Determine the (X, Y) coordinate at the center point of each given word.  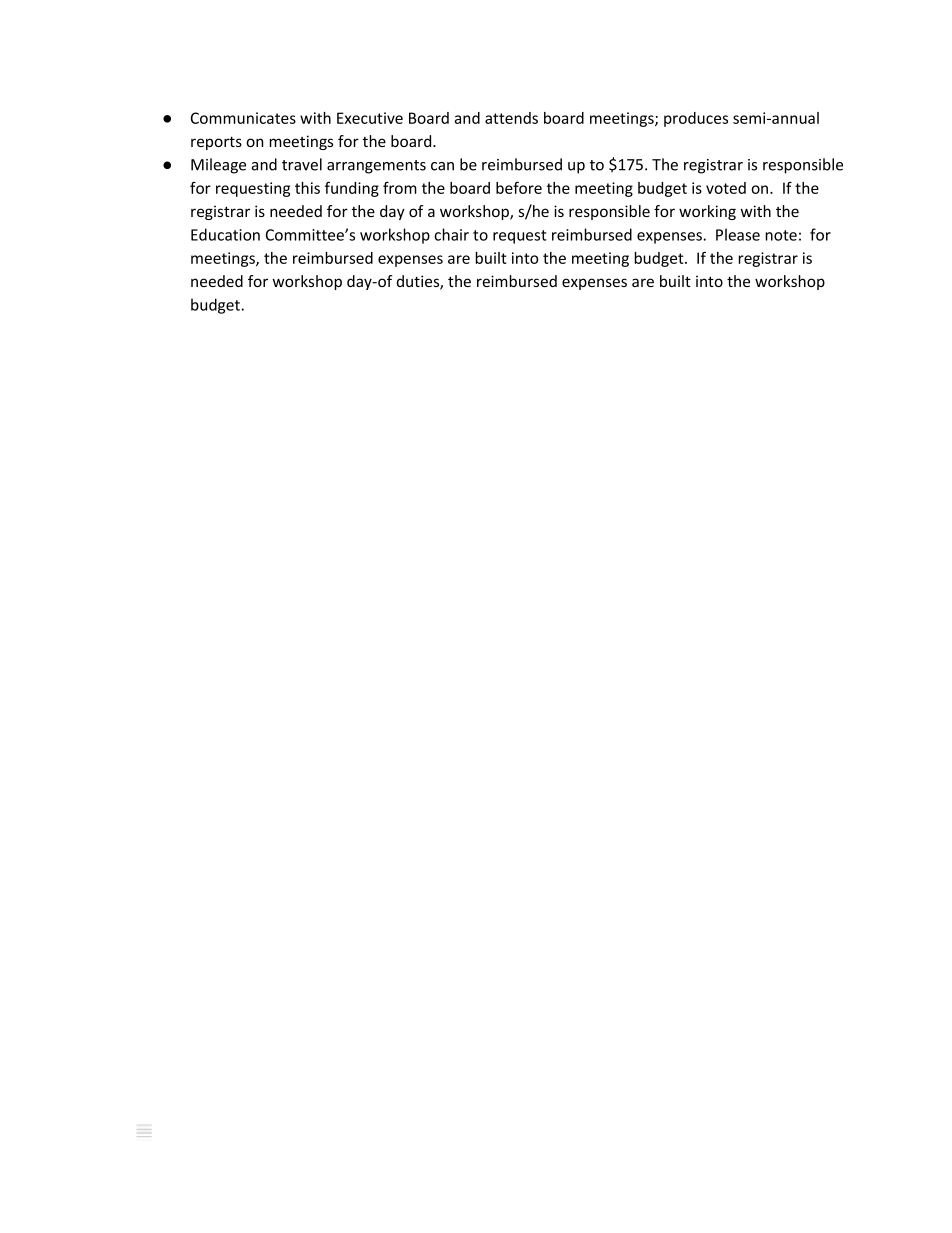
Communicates (243, 118)
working (707, 212)
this (307, 188)
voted (726, 188)
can (442, 166)
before (519, 187)
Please (738, 234)
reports (216, 143)
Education (225, 234)
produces (696, 119)
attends (511, 118)
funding (352, 189)
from (400, 188)
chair (451, 234)
